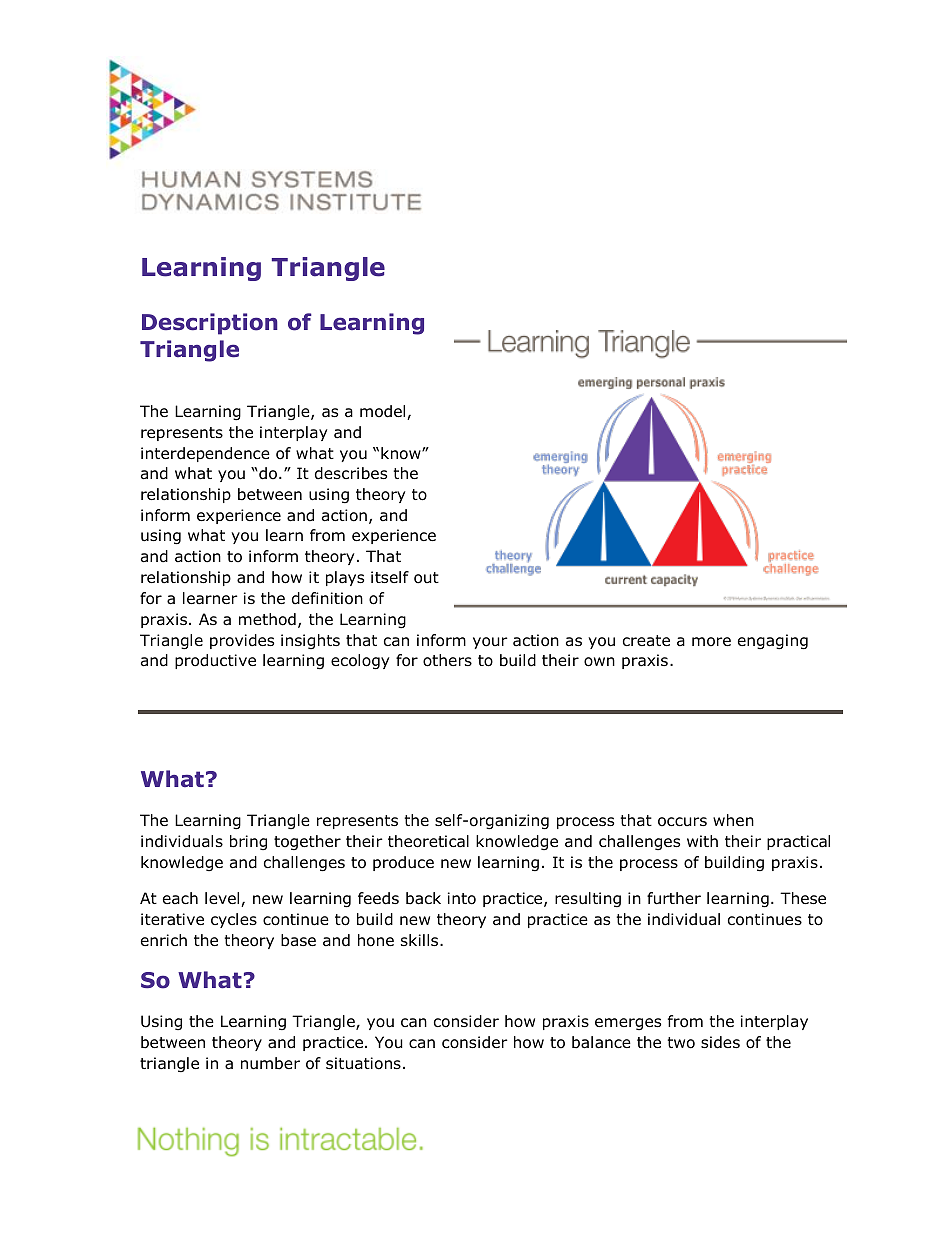 The width and height of the screenshot is (952, 1233). Describe the element at coordinates (428, 841) in the screenshot. I see `theoretical` at that location.
